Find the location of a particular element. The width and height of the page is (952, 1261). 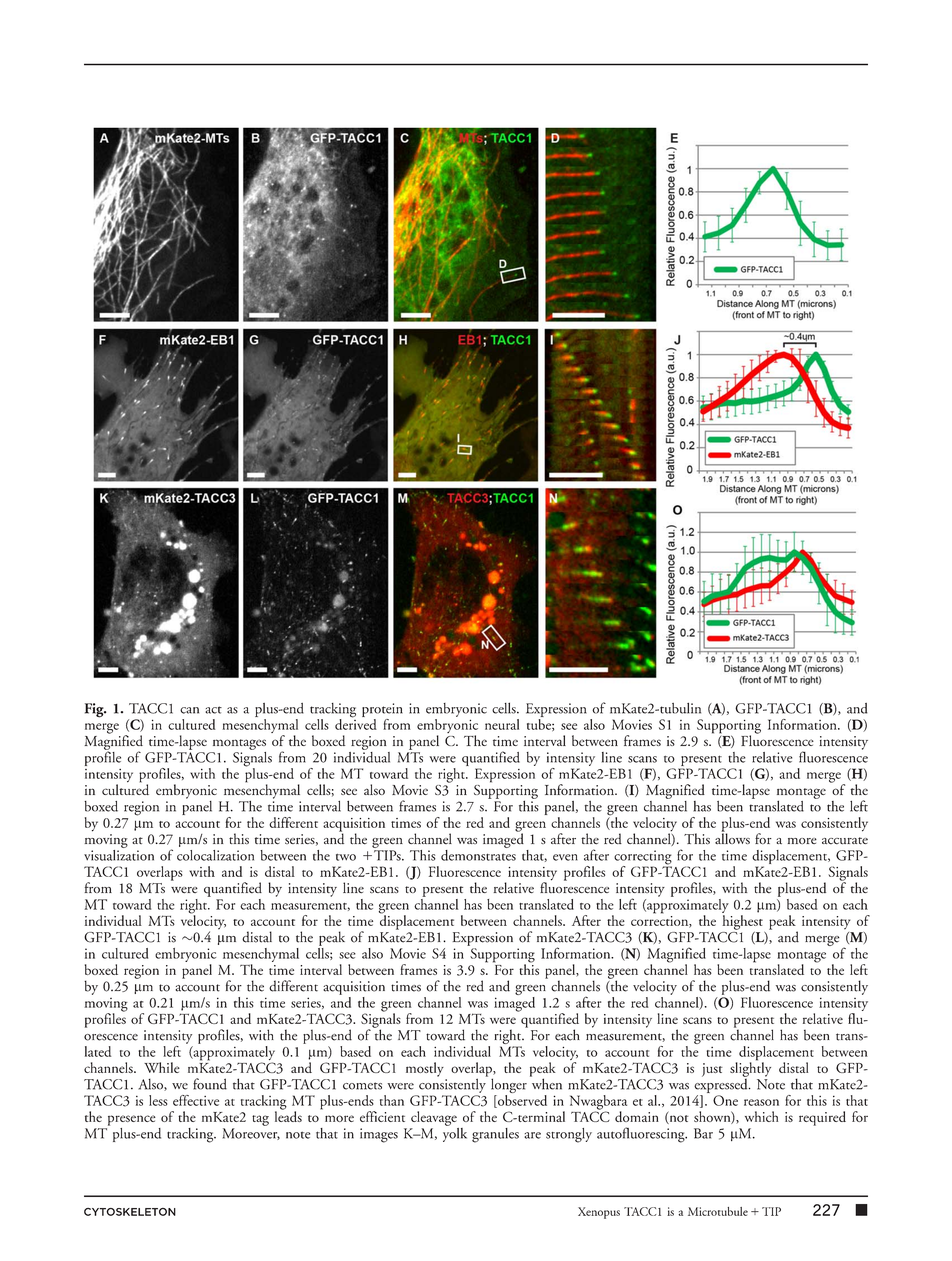

act is located at coordinates (213, 710).
